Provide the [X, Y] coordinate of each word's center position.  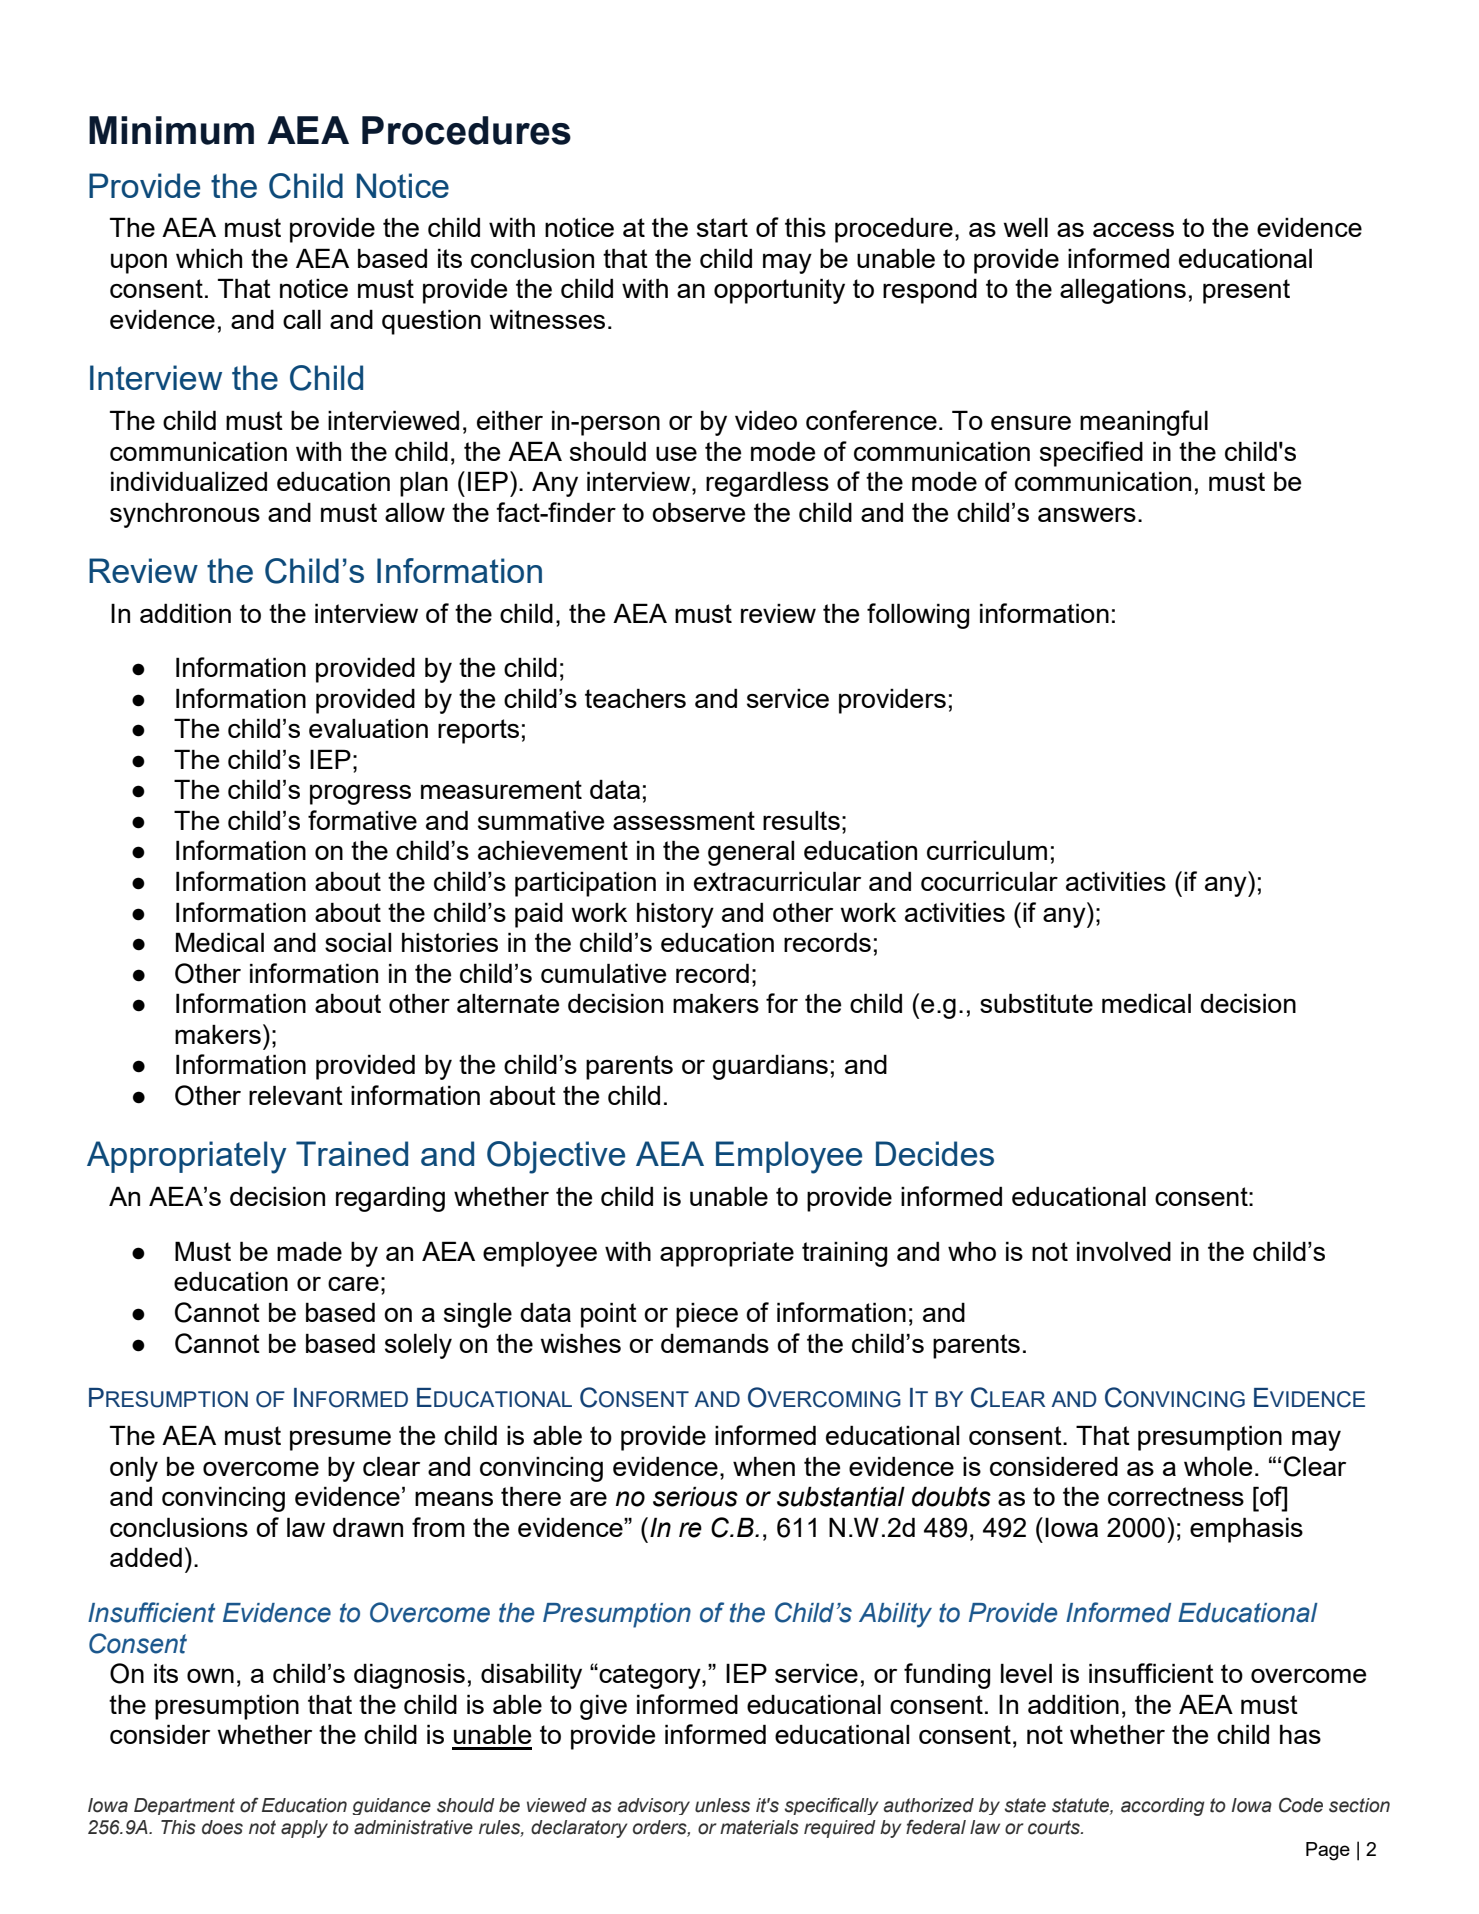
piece [707, 1315]
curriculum [987, 850]
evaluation [368, 728]
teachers [635, 698]
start [722, 227]
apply [304, 1829]
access [1133, 230]
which [209, 258]
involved [1124, 1251]
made [309, 1251]
